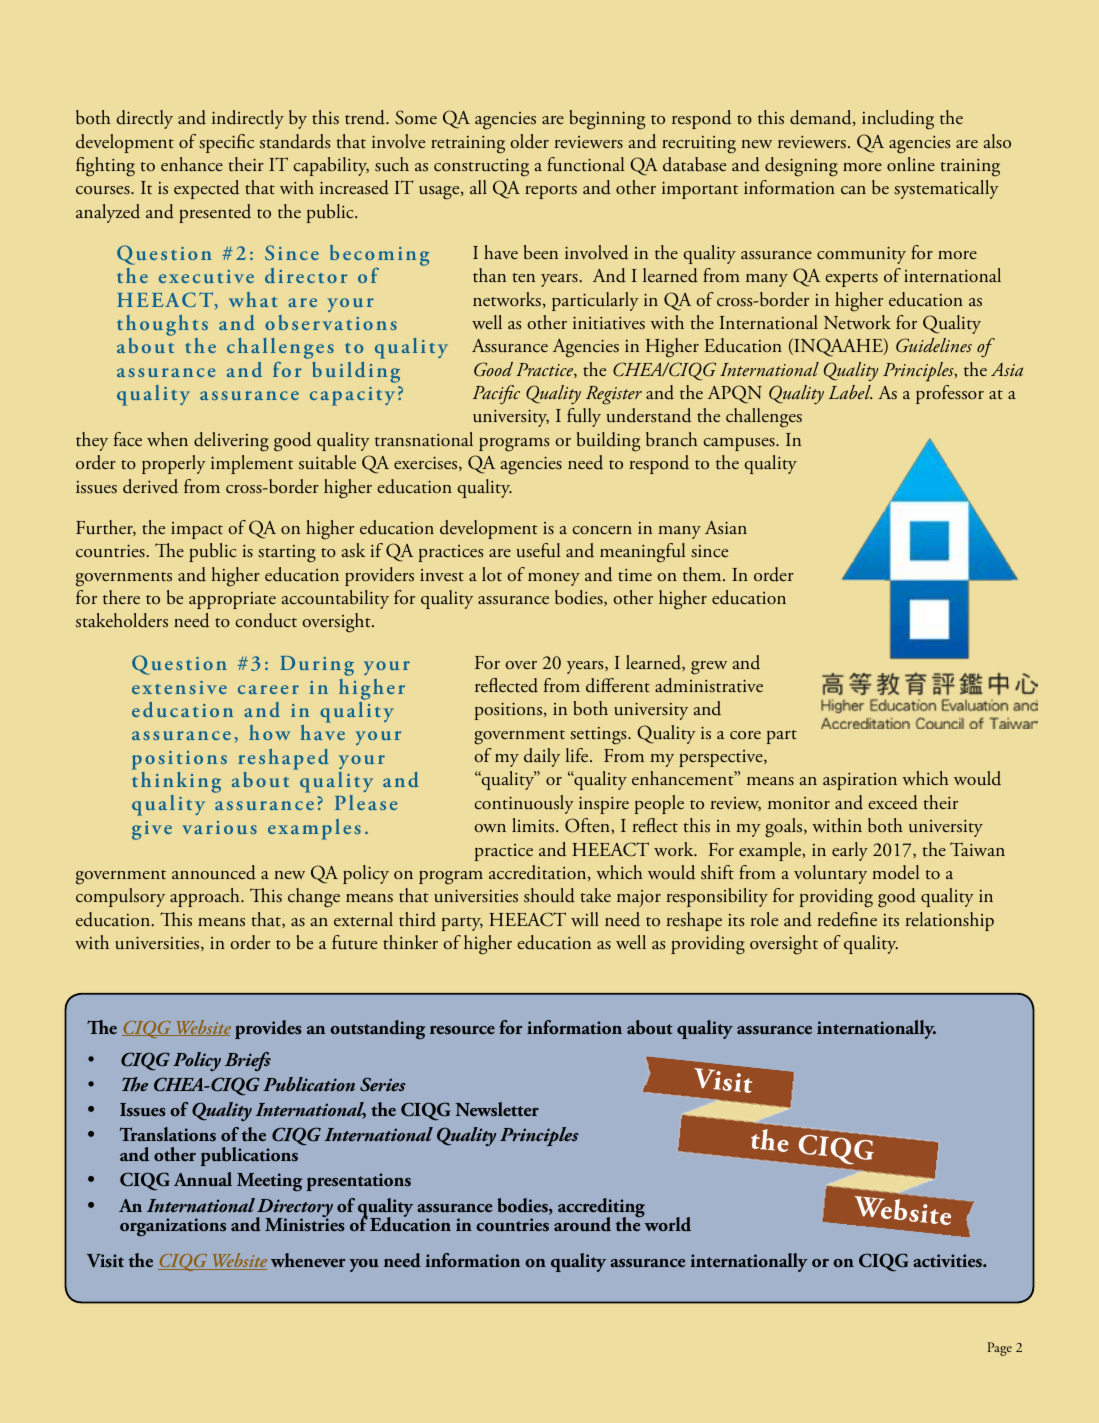 Image resolution: width=1099 pixels, height=1423 pixels. What do you see at coordinates (231, 442) in the screenshot?
I see `delivering` at bounding box center [231, 442].
